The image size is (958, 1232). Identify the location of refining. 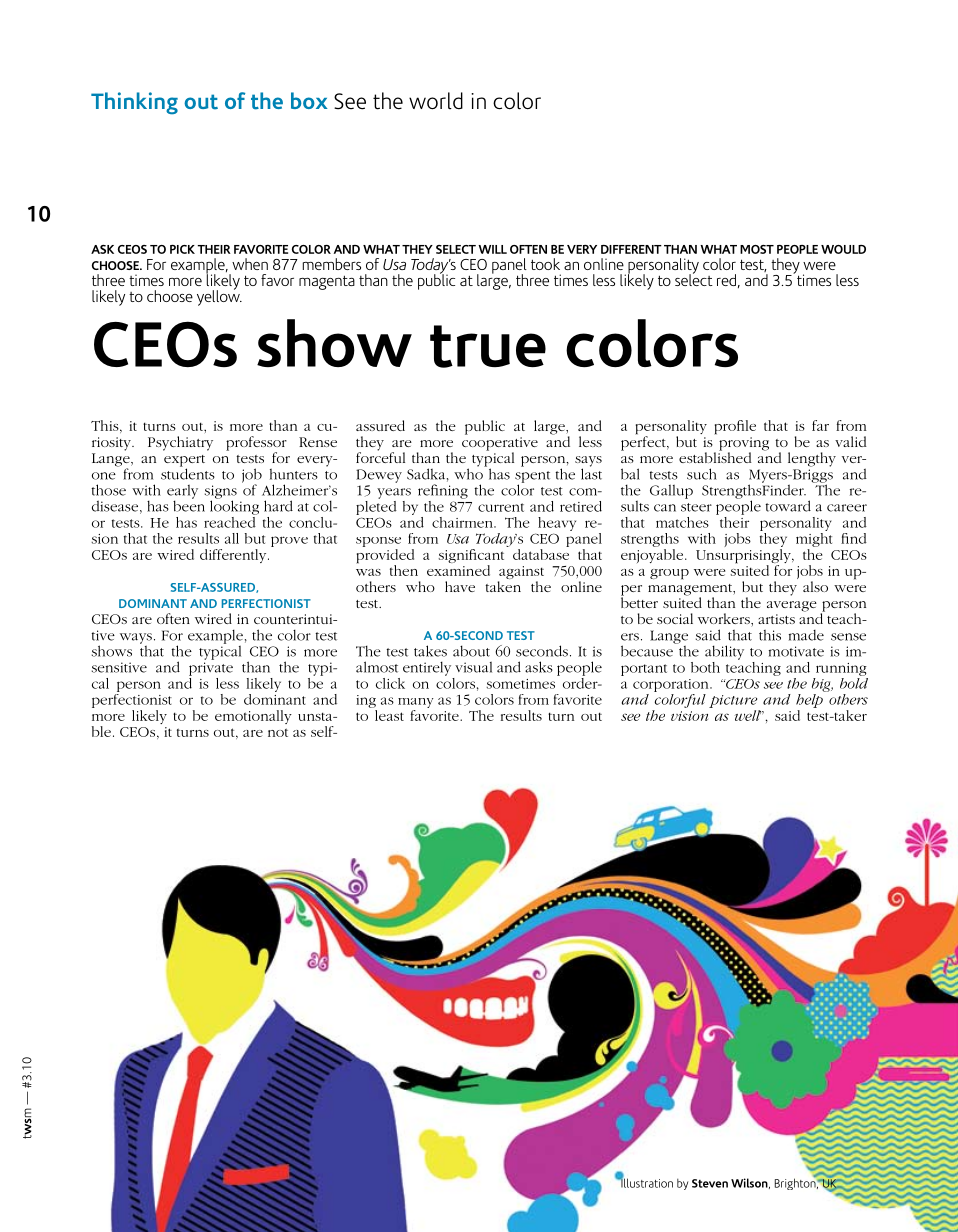
(443, 491).
